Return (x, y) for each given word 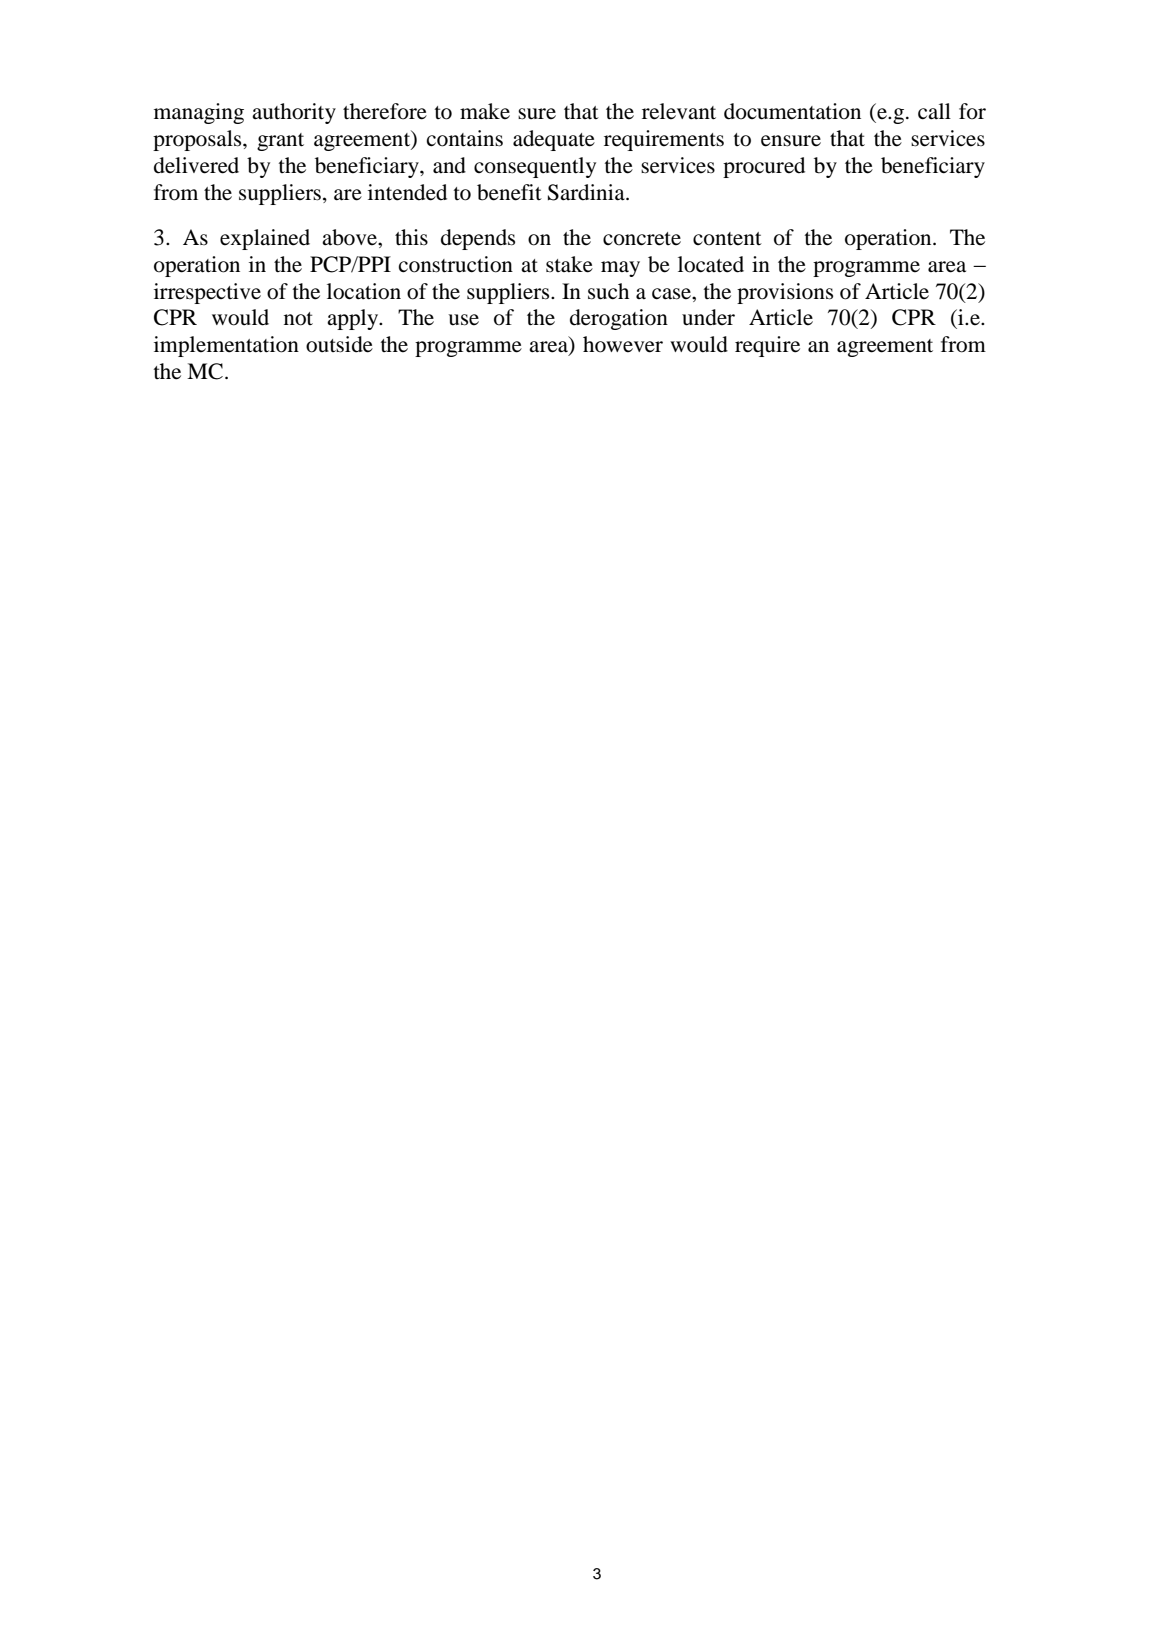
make (485, 111)
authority (294, 113)
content (727, 239)
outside (339, 344)
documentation (792, 111)
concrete (642, 239)
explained (265, 239)
